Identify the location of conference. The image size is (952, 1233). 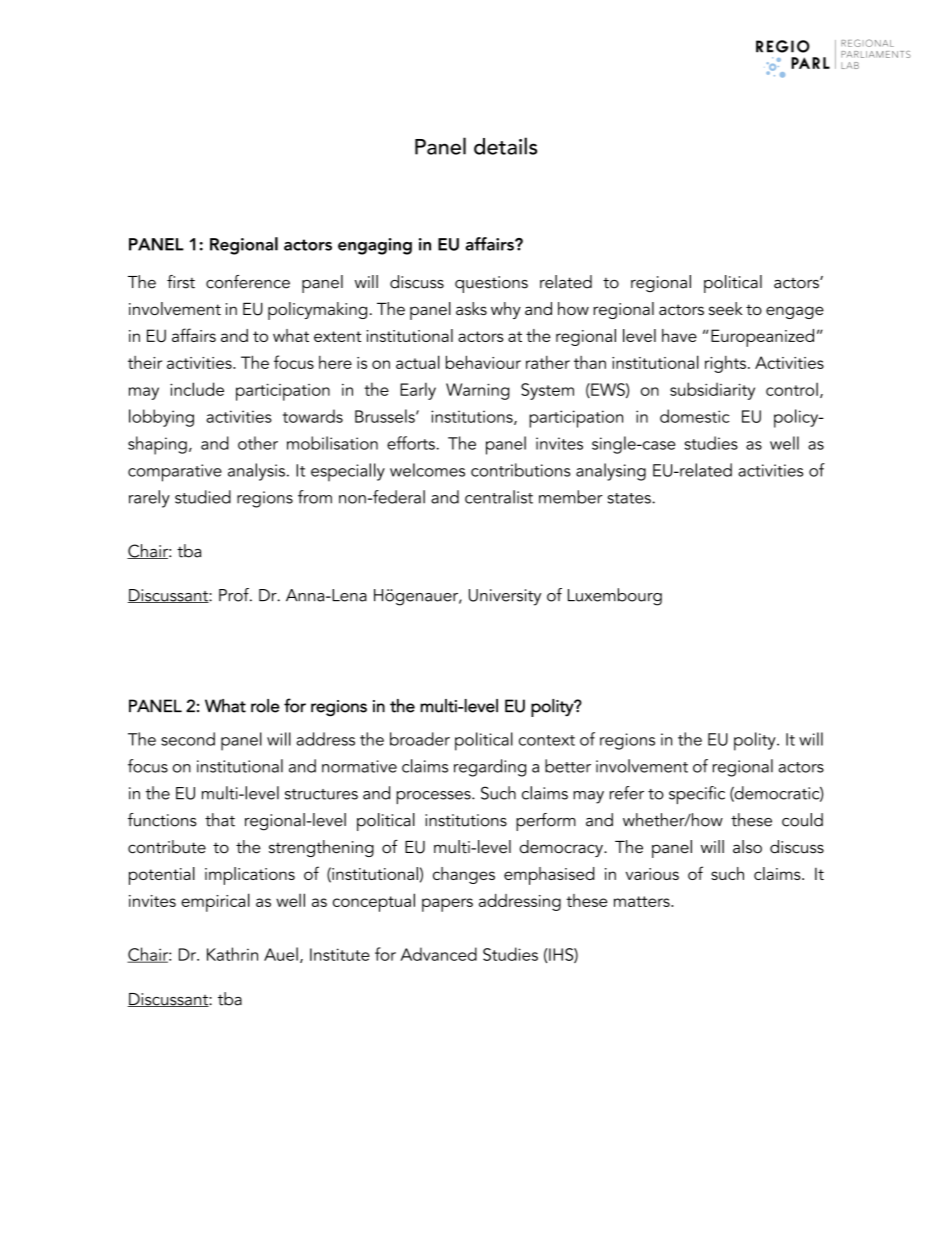
(248, 282).
